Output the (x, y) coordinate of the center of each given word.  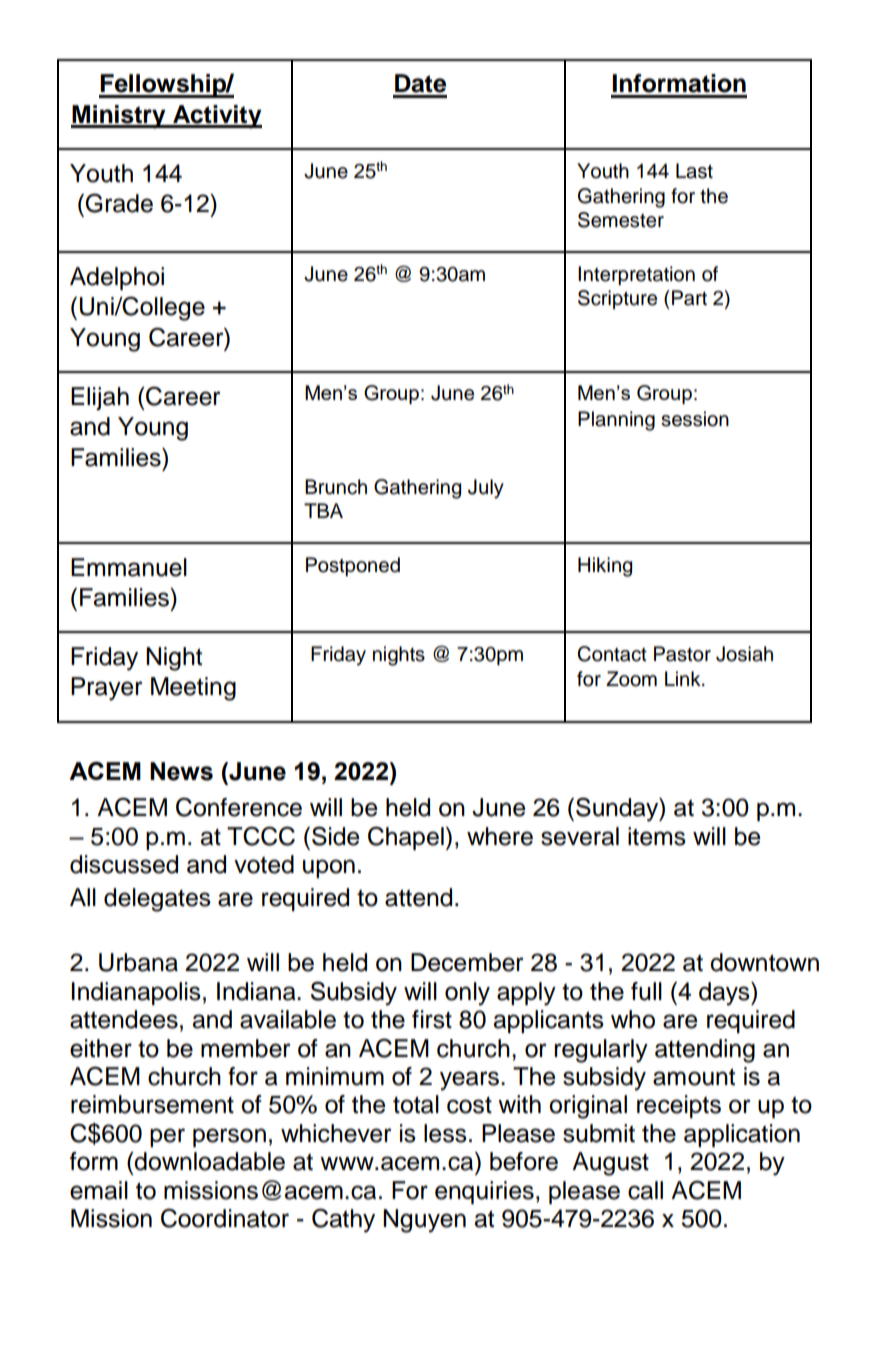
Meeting (193, 689)
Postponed (353, 566)
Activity (216, 117)
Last (694, 171)
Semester (621, 220)
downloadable (209, 1161)
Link (684, 678)
